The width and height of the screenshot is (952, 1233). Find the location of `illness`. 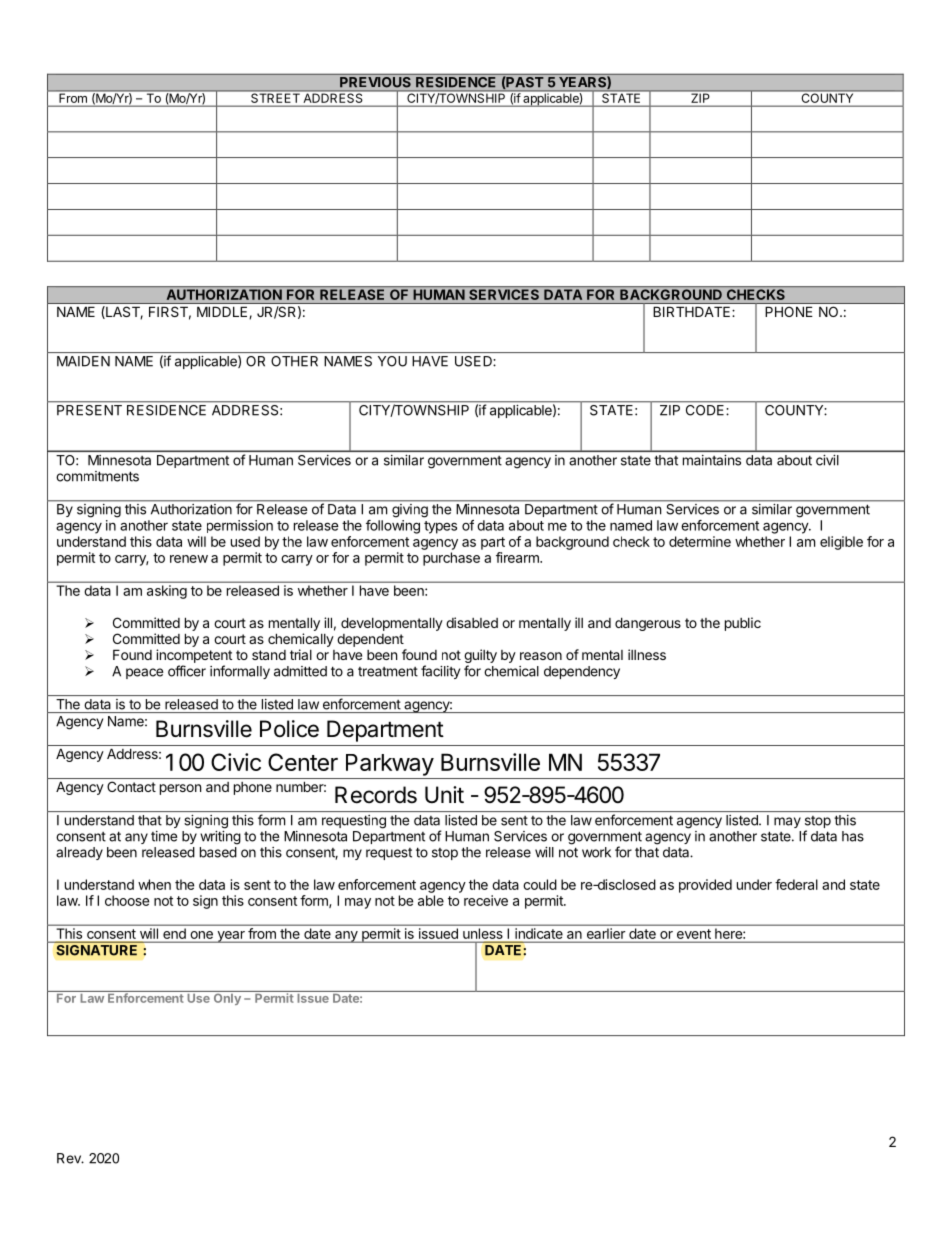

illness is located at coordinates (647, 654).
